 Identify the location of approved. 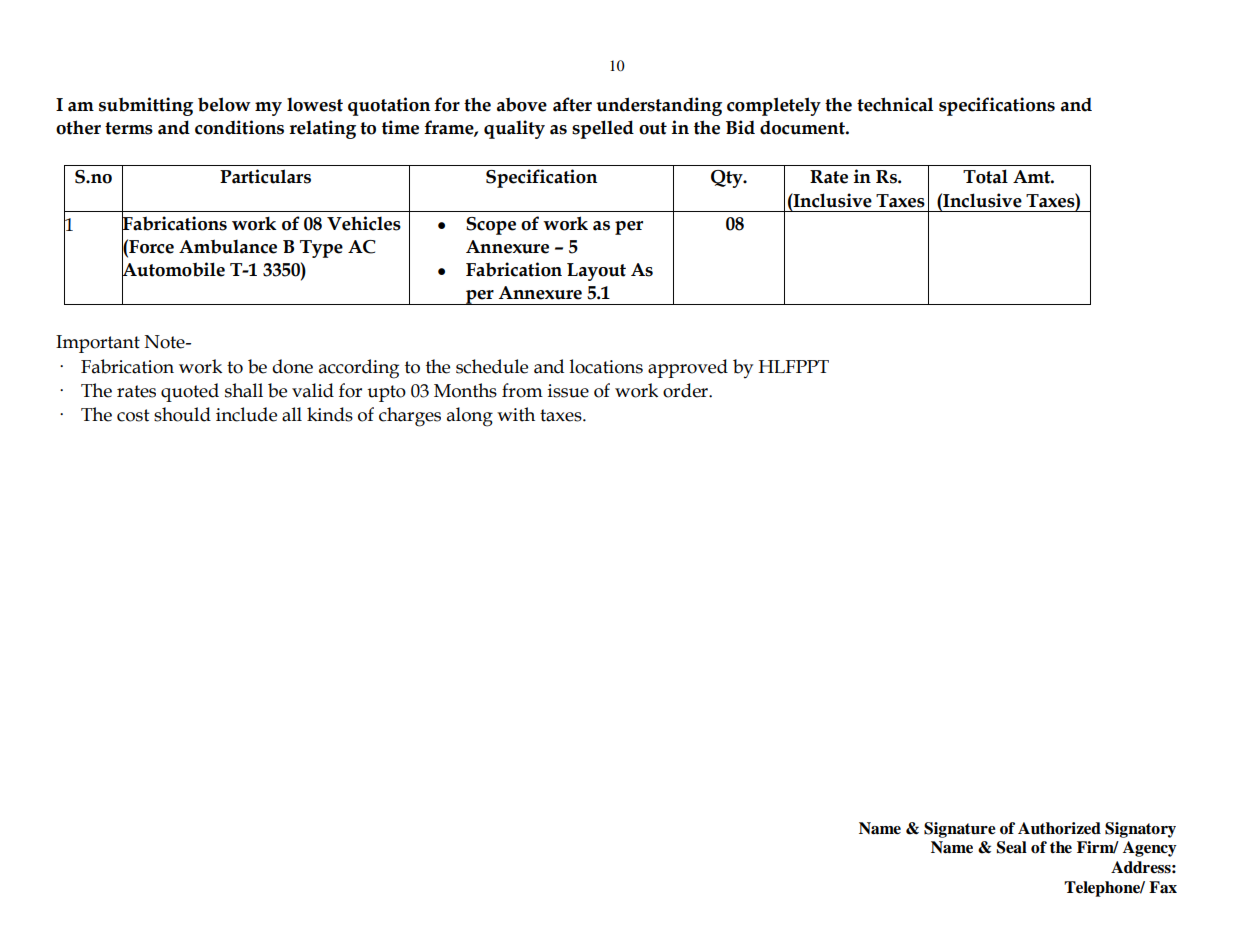
(688, 368).
